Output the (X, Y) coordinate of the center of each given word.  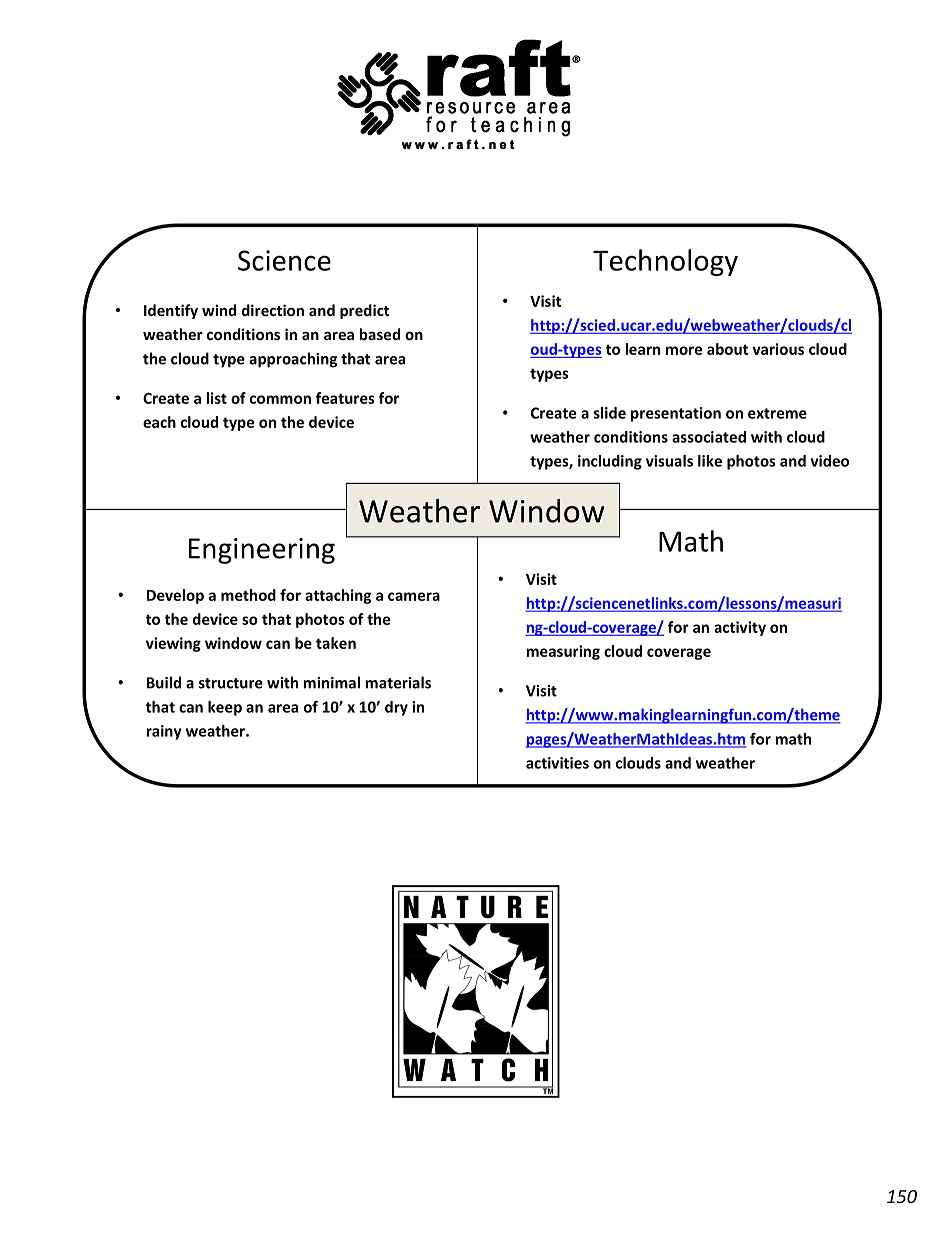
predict (364, 311)
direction (273, 310)
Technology (665, 262)
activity (740, 628)
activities (557, 763)
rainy (164, 732)
